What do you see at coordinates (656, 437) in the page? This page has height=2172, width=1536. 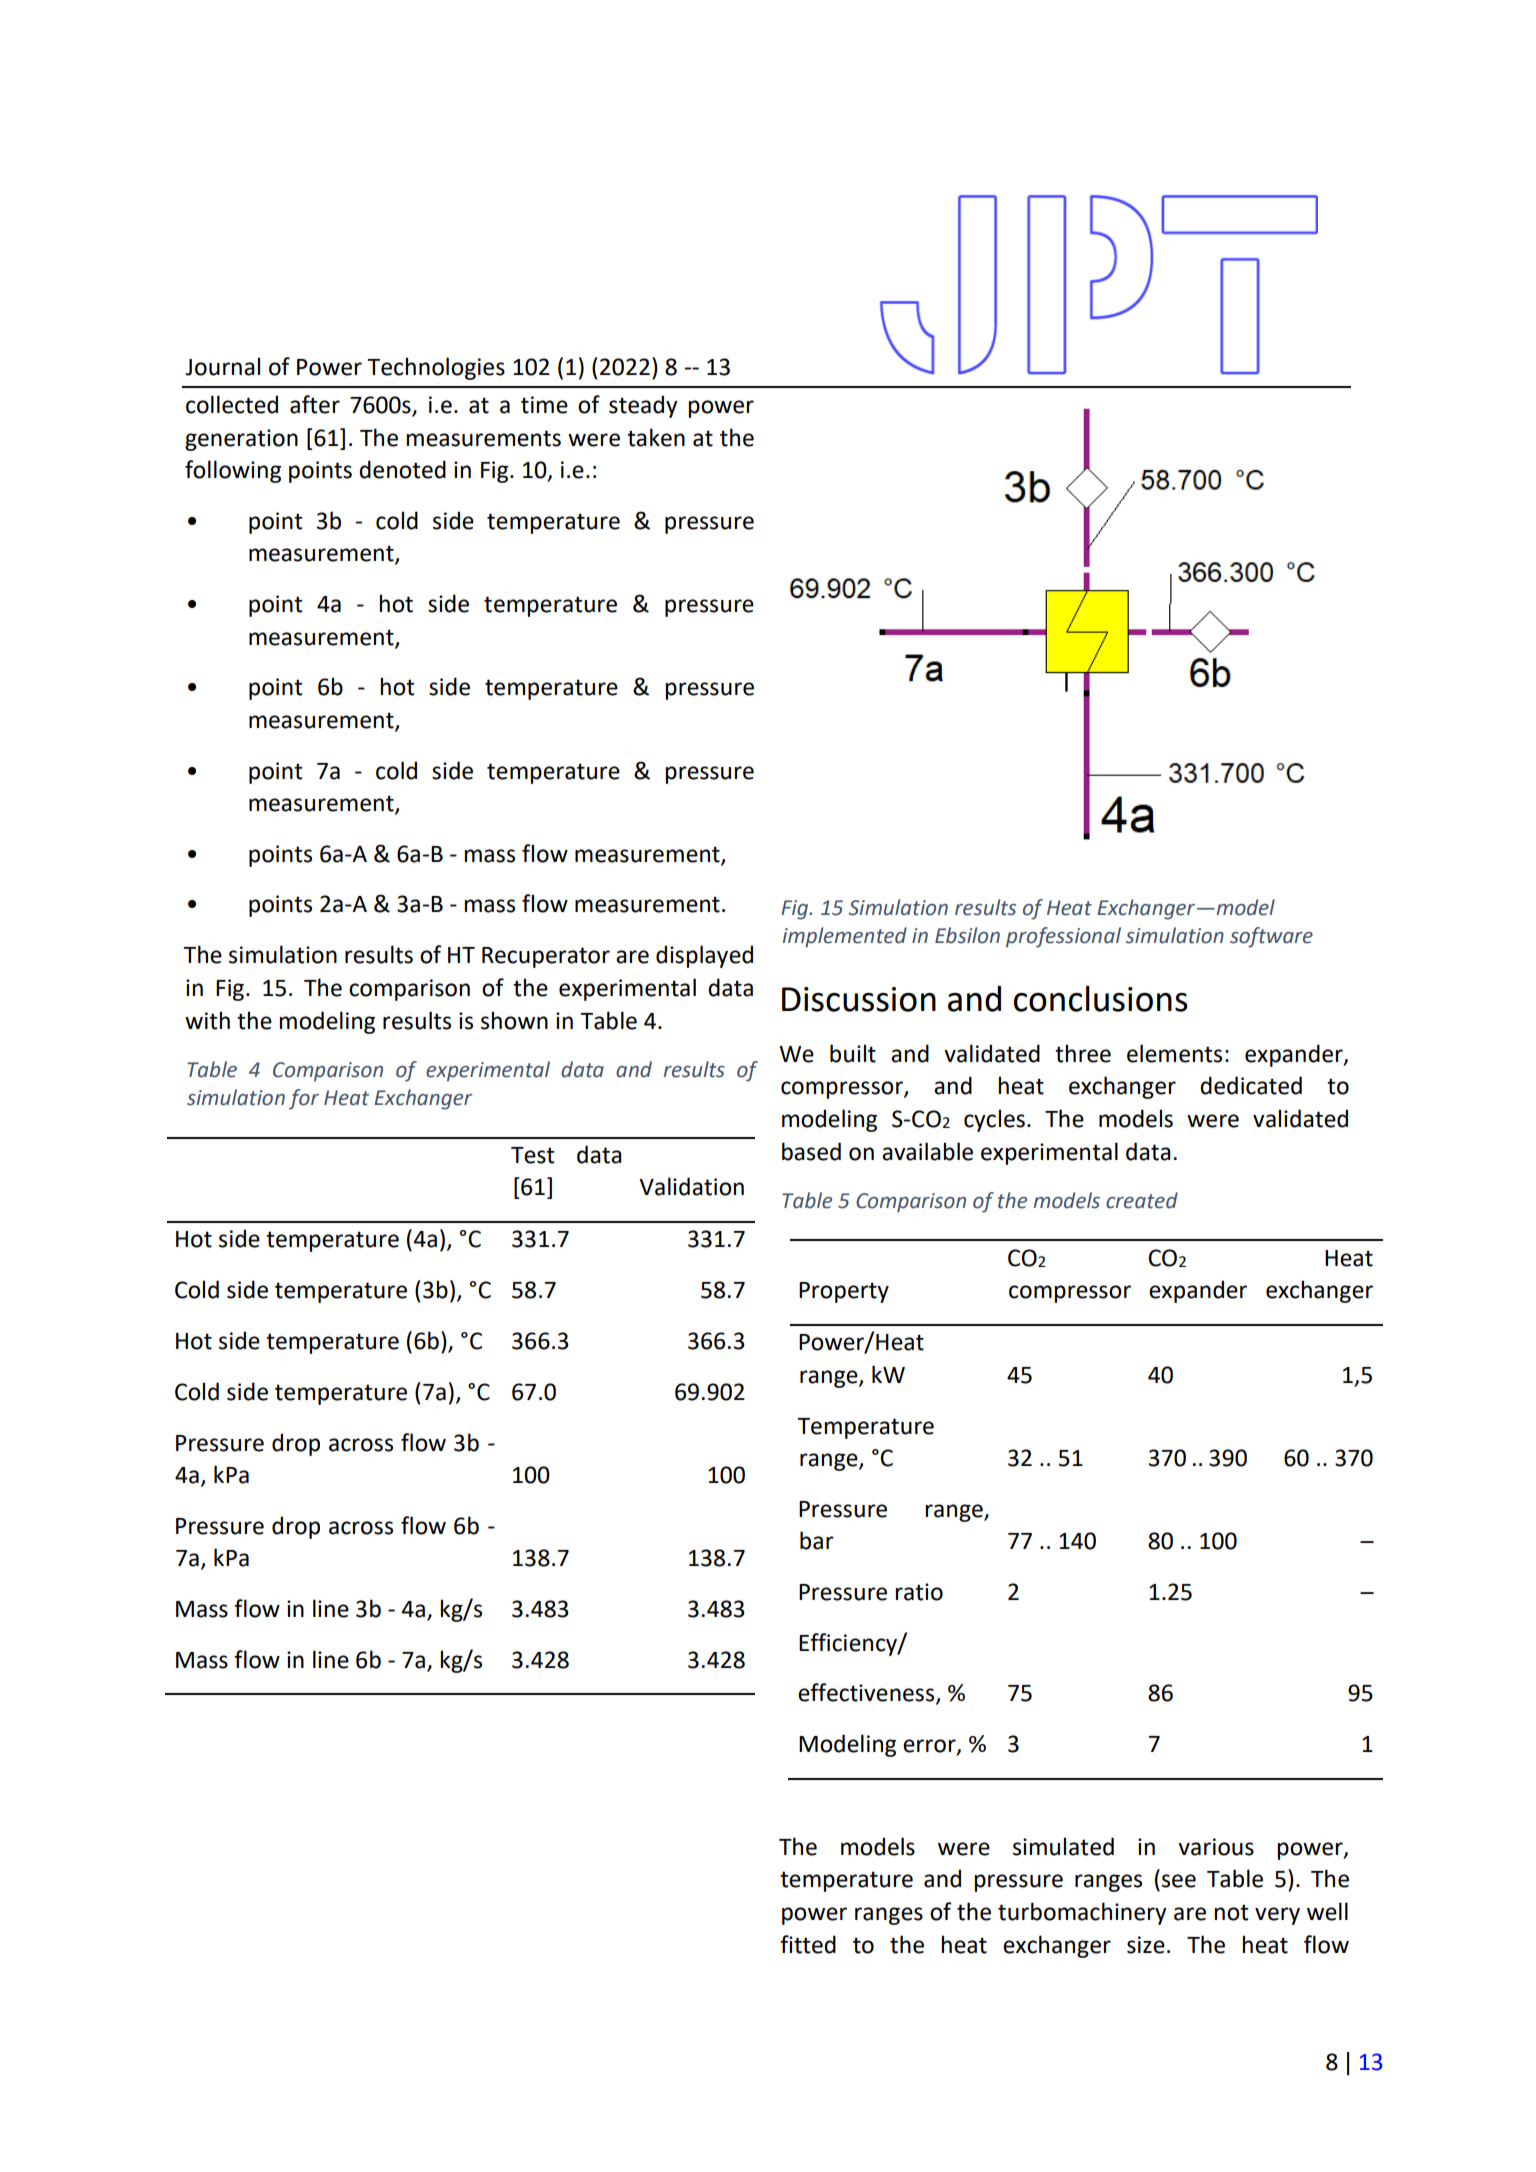 I see `taken` at bounding box center [656, 437].
